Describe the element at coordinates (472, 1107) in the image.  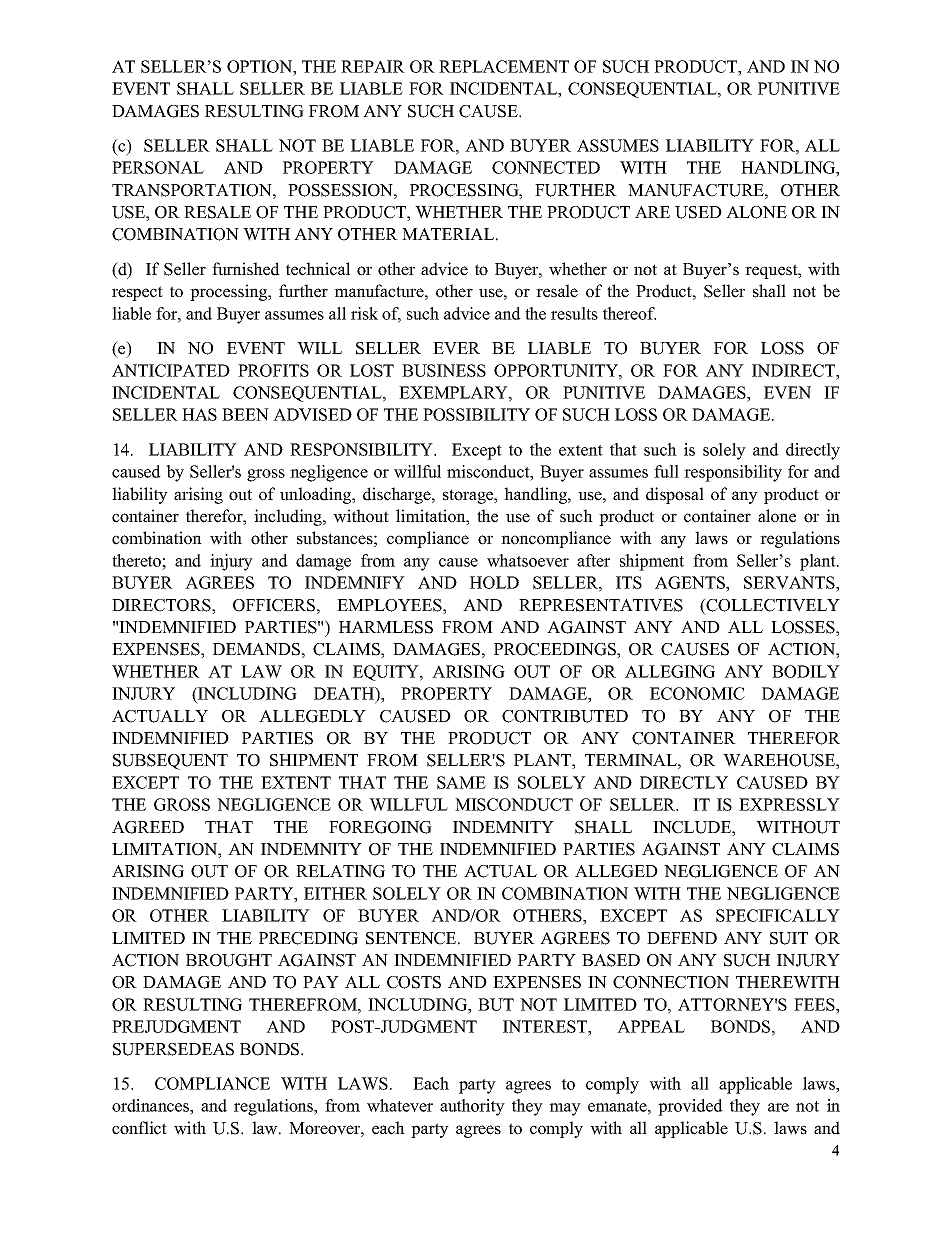
I see `authority` at that location.
